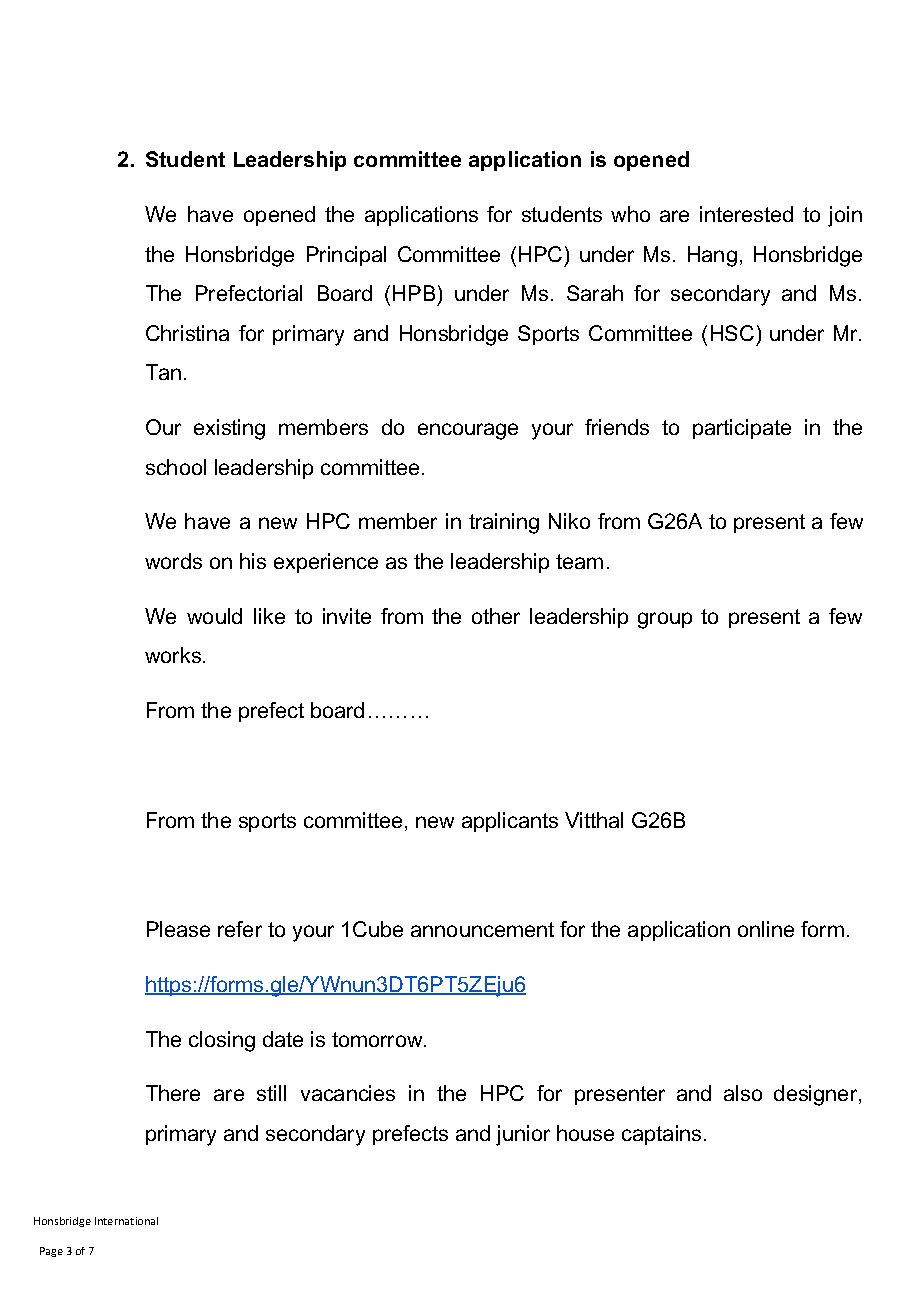 The height and width of the image is (1308, 924). I want to click on group, so click(665, 620).
